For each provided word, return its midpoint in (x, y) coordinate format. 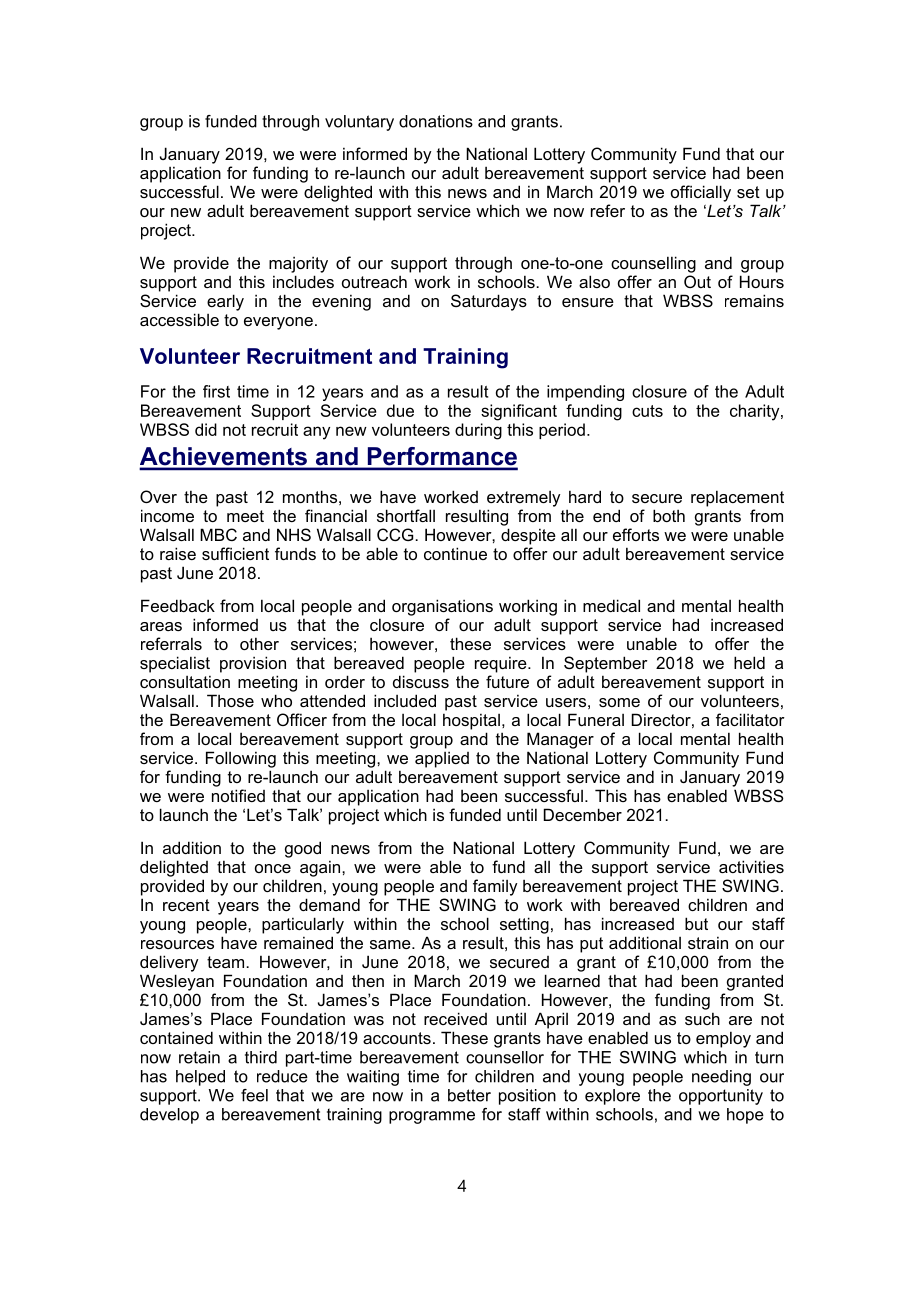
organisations (442, 607)
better (469, 1095)
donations (436, 121)
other (259, 643)
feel (254, 1095)
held (749, 662)
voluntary (359, 123)
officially (701, 193)
